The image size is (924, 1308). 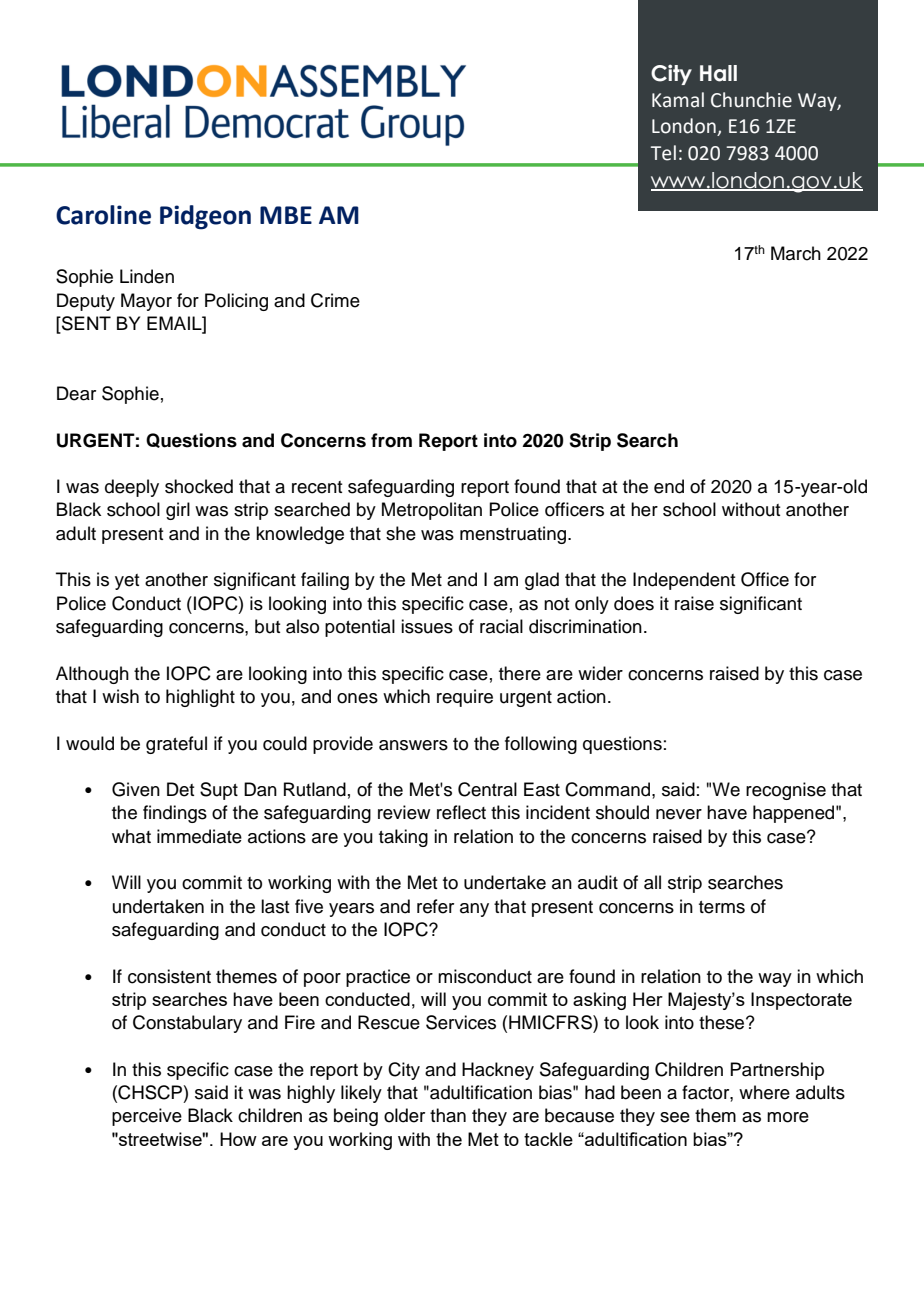 I want to click on Pidgeon, so click(x=205, y=217).
